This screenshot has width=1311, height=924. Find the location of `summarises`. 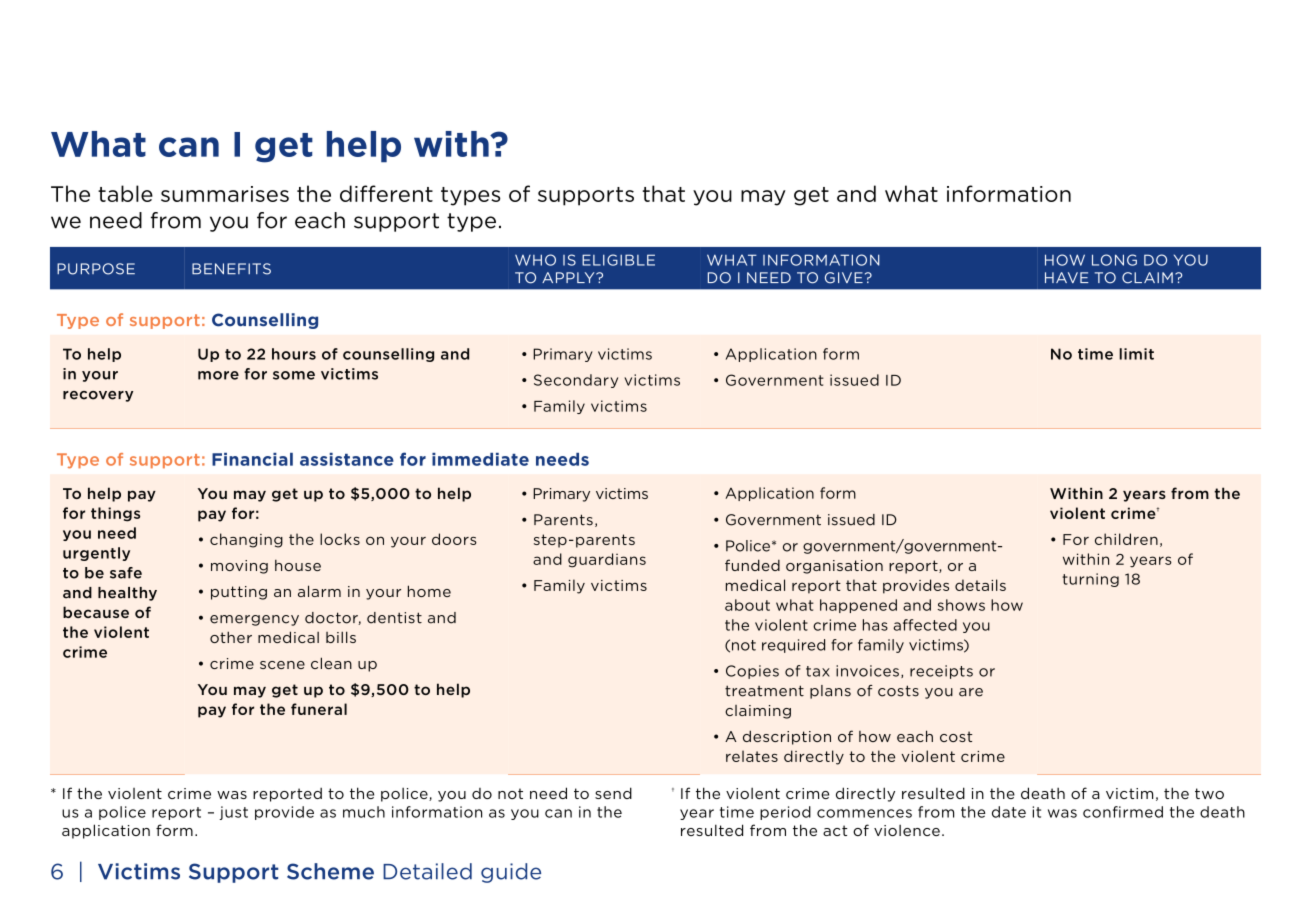

summarises is located at coordinates (225, 194).
